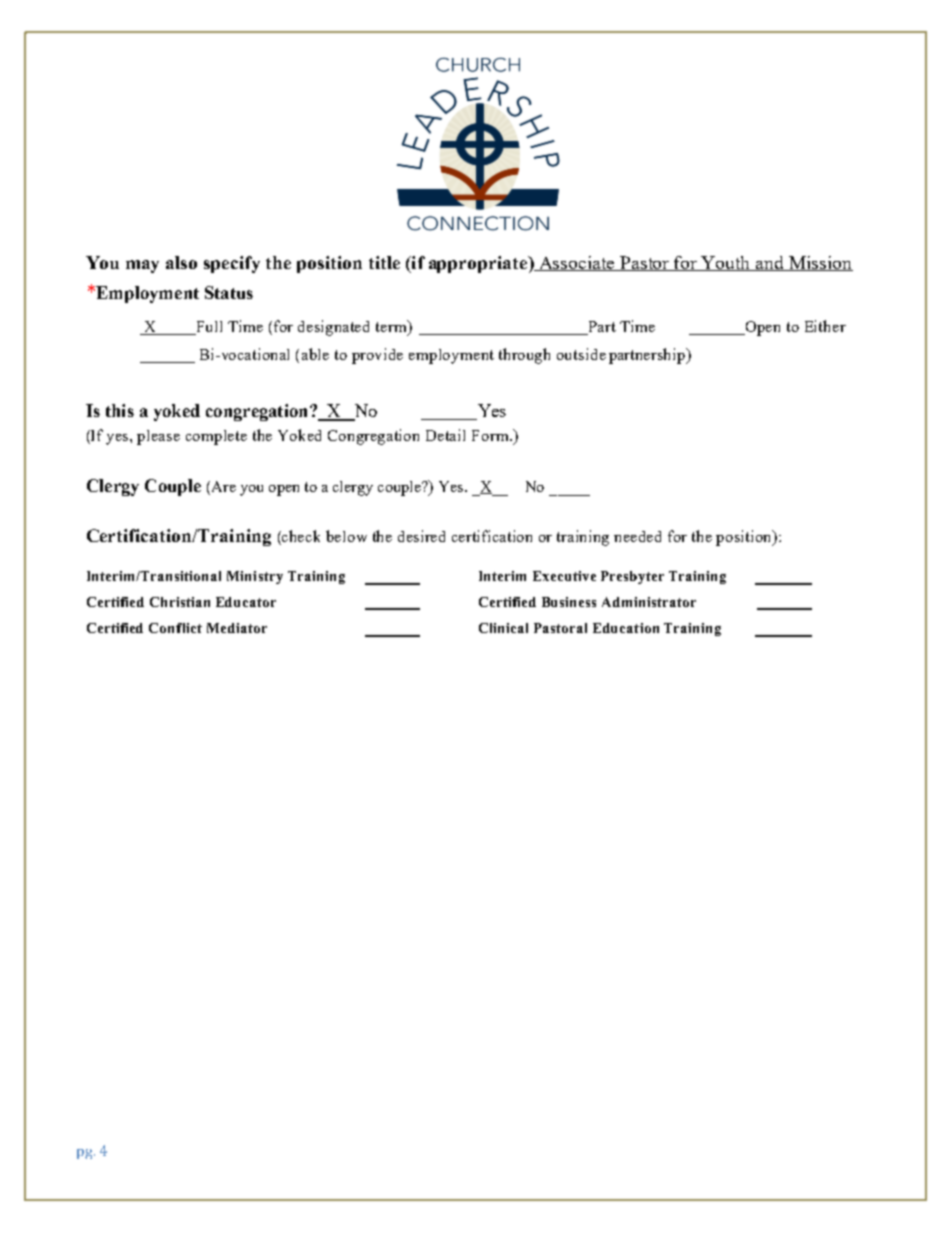  I want to click on Youth, so click(726, 263).
